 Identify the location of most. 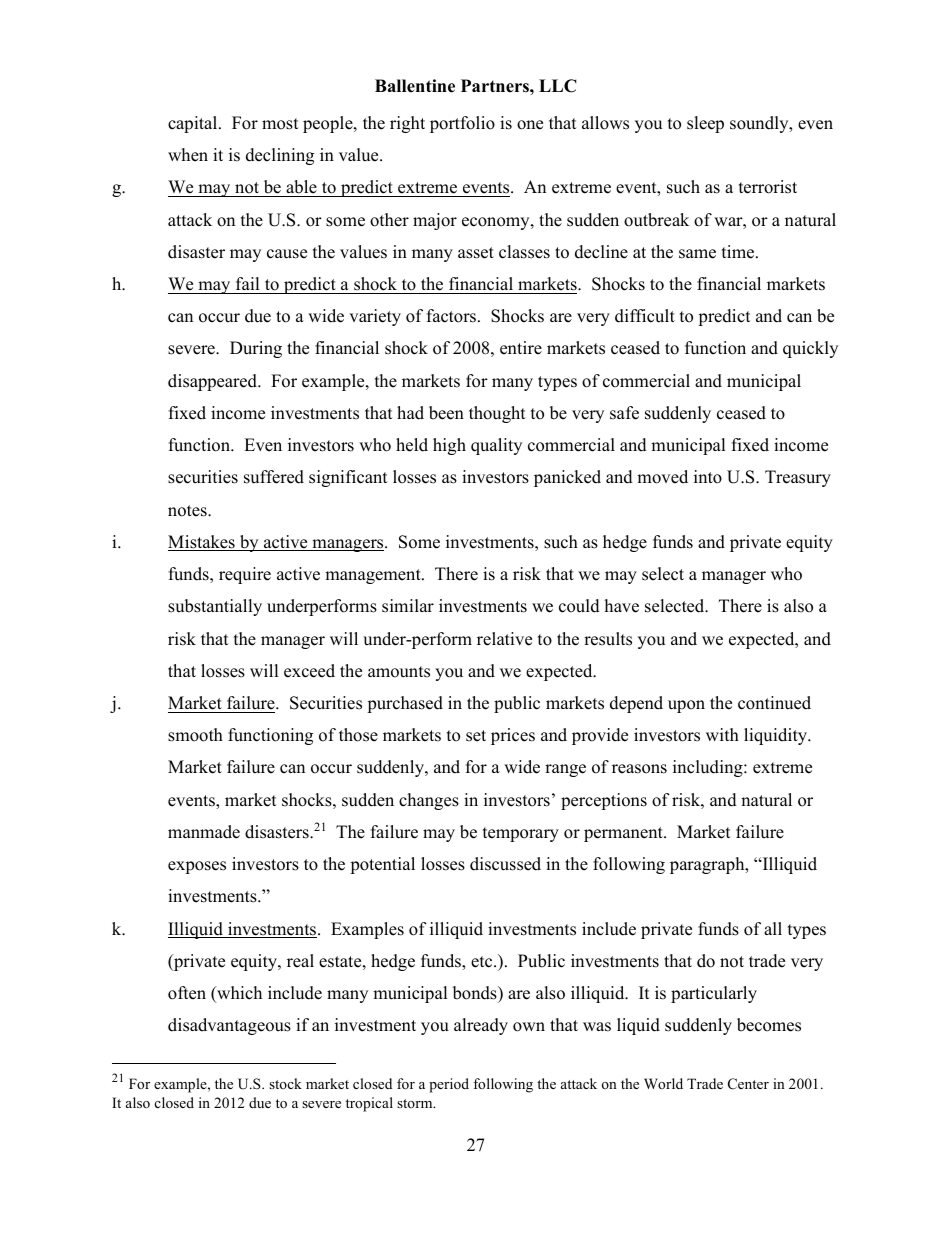
(280, 124).
